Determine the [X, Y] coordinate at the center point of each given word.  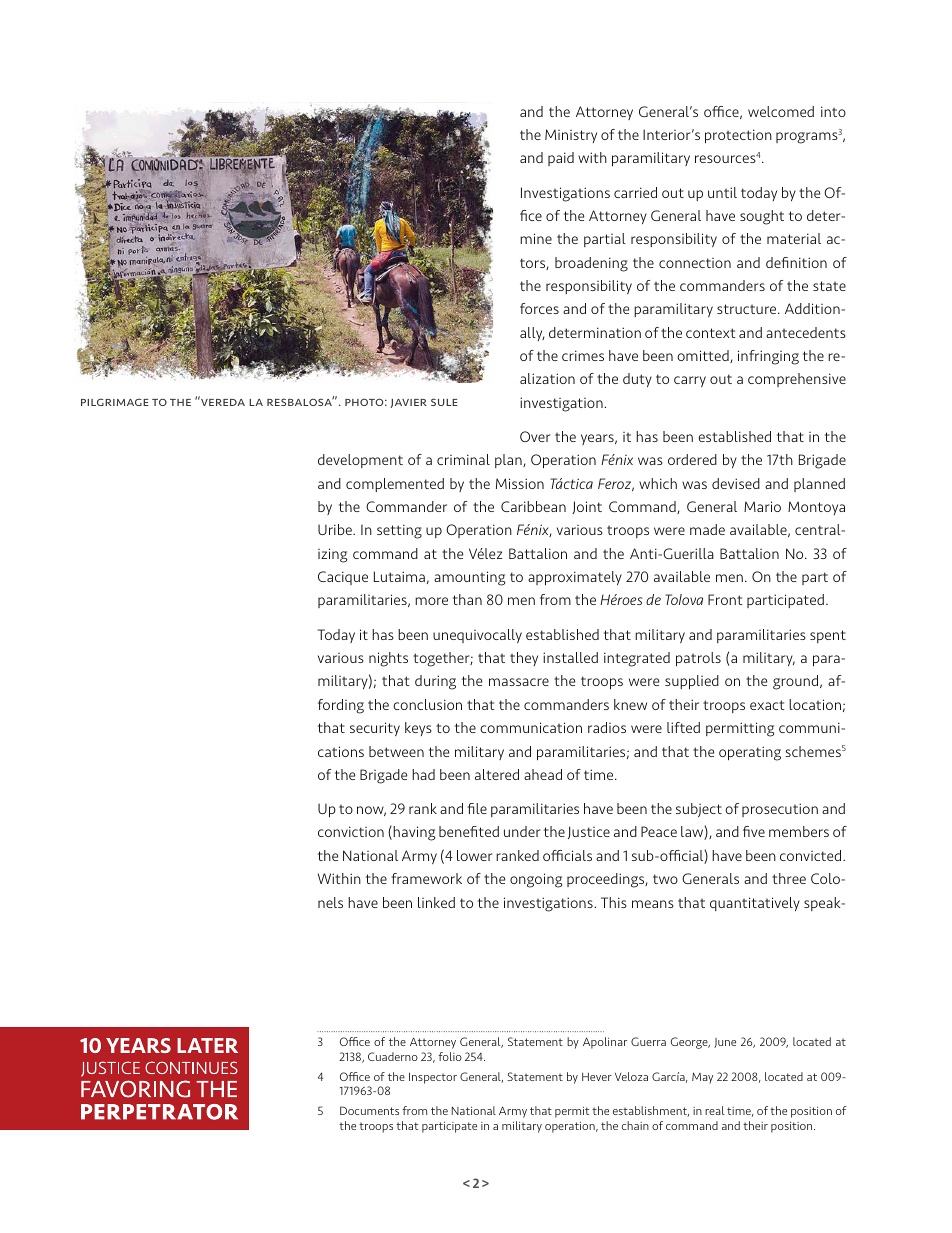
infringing [768, 357]
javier [408, 403]
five [754, 831]
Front [725, 599]
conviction [351, 831]
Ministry [571, 136]
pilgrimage [115, 402]
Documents [369, 1110]
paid [561, 159]
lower [474, 855]
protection [738, 136]
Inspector [433, 1078]
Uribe [336, 529]
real [714, 1110]
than [467, 599]
